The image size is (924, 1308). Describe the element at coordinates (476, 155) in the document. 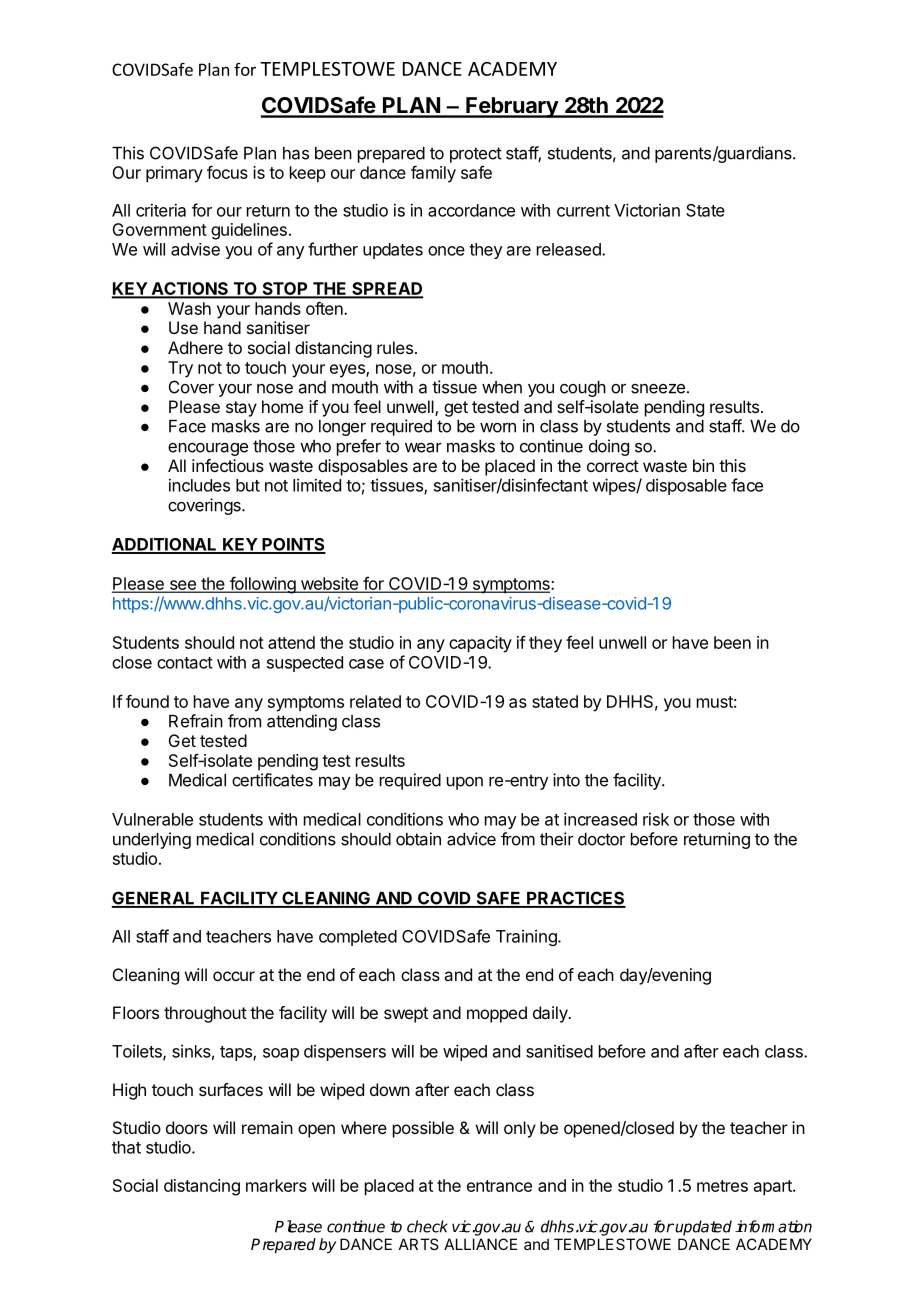

I see `protect` at that location.
